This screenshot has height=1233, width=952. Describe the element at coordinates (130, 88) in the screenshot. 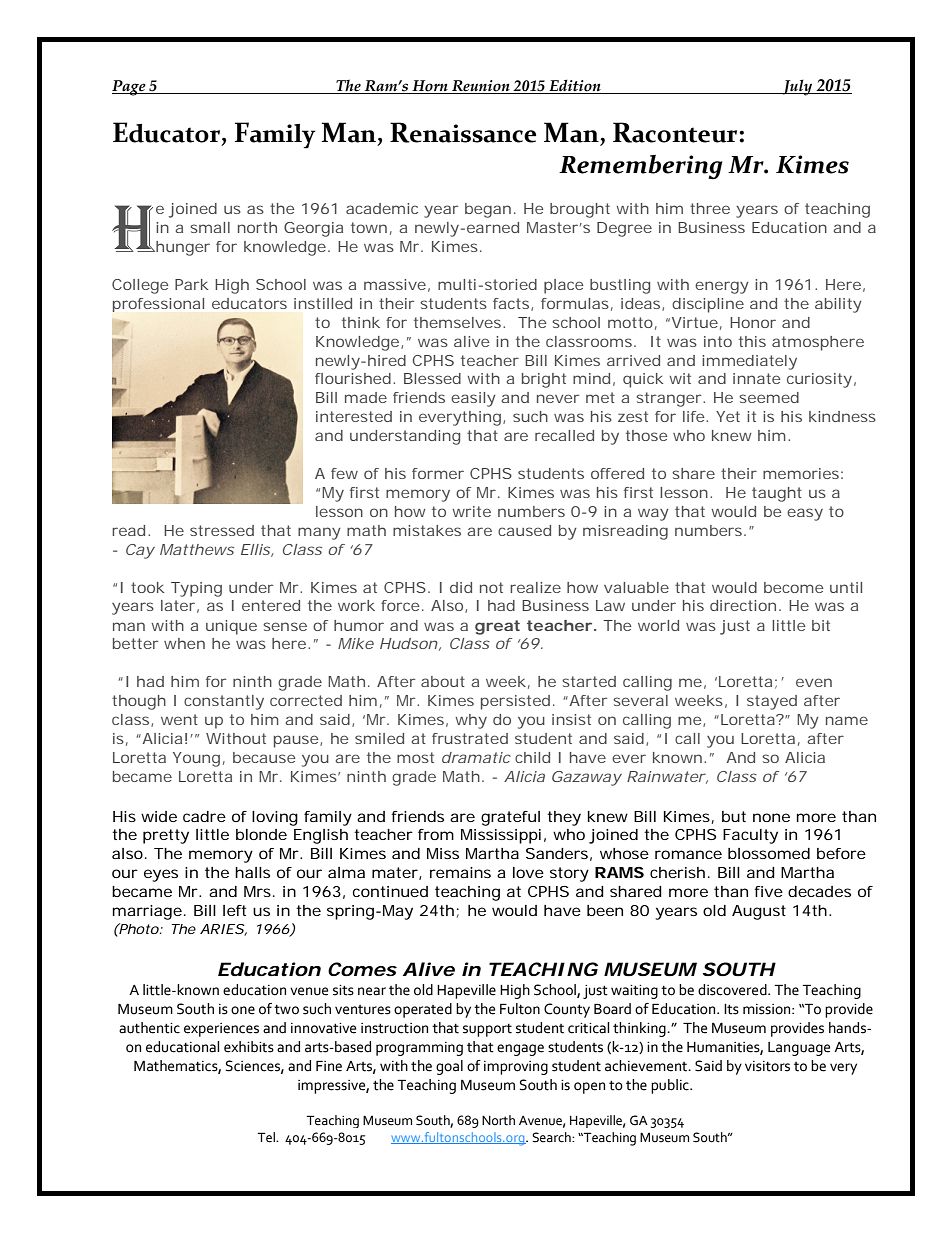

I see `Page` at that location.
